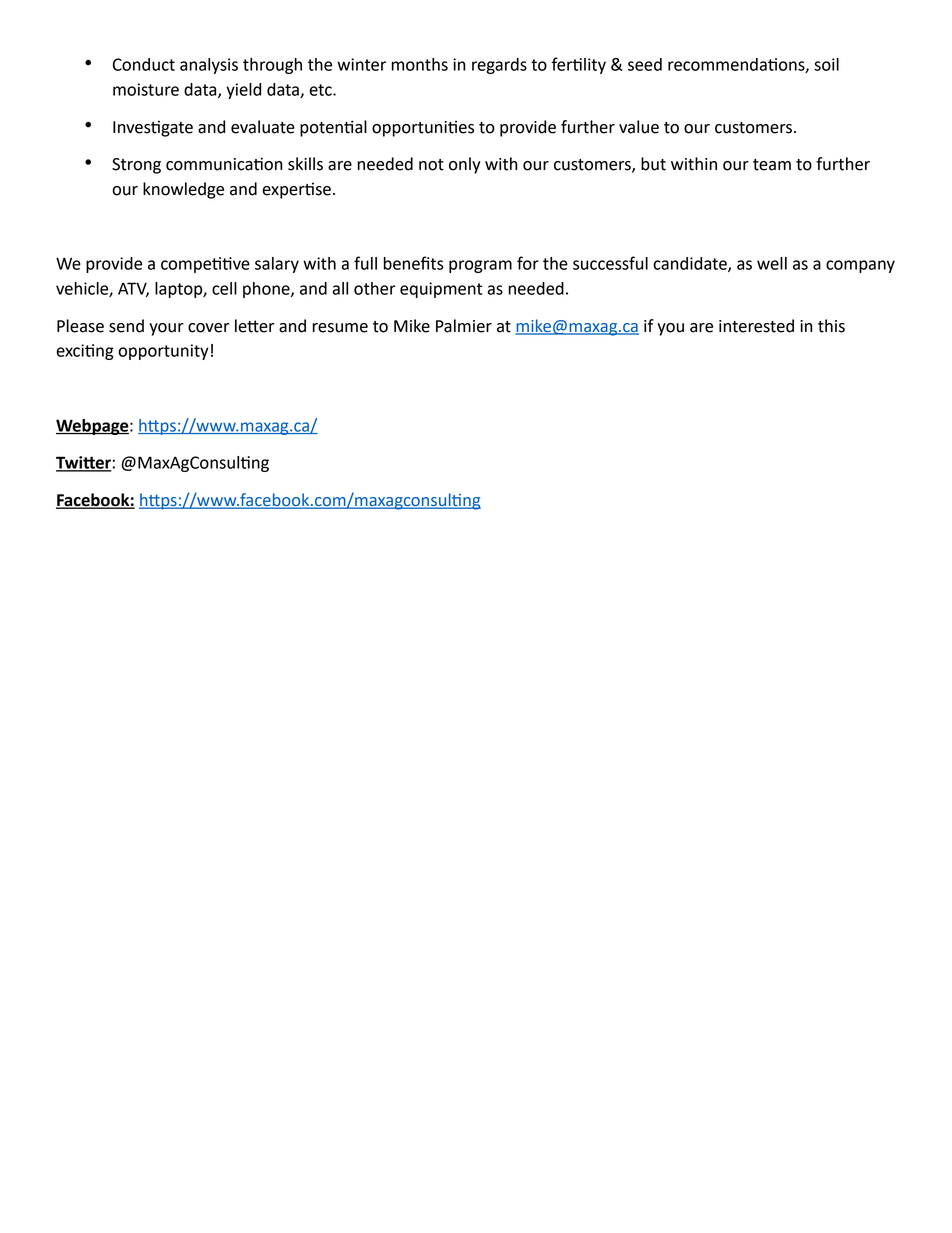 The height and width of the screenshot is (1233, 952). I want to click on Webpage, so click(93, 427).
